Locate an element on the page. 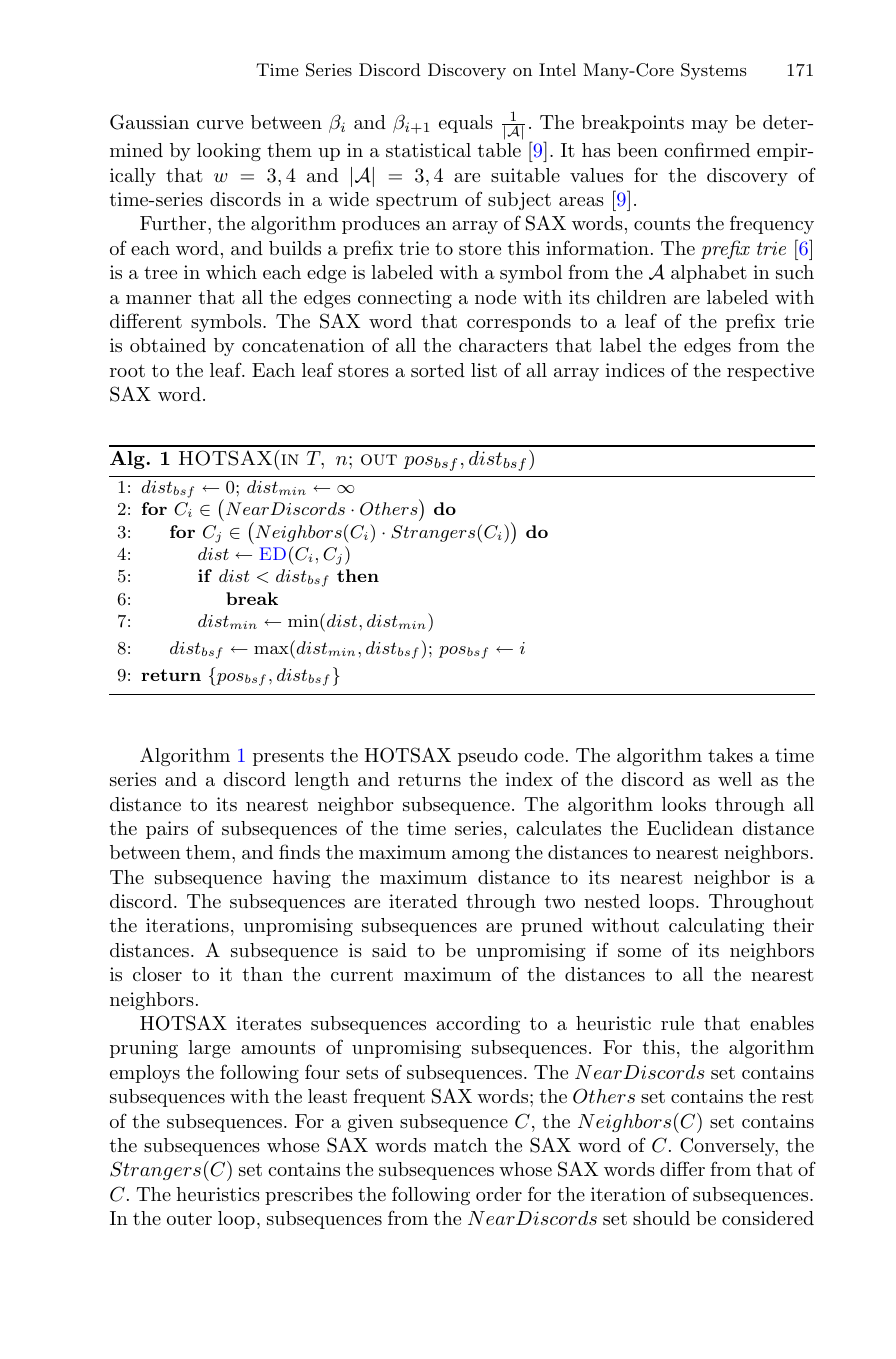 The width and height of the image is (896, 1359). equals is located at coordinates (466, 124).
